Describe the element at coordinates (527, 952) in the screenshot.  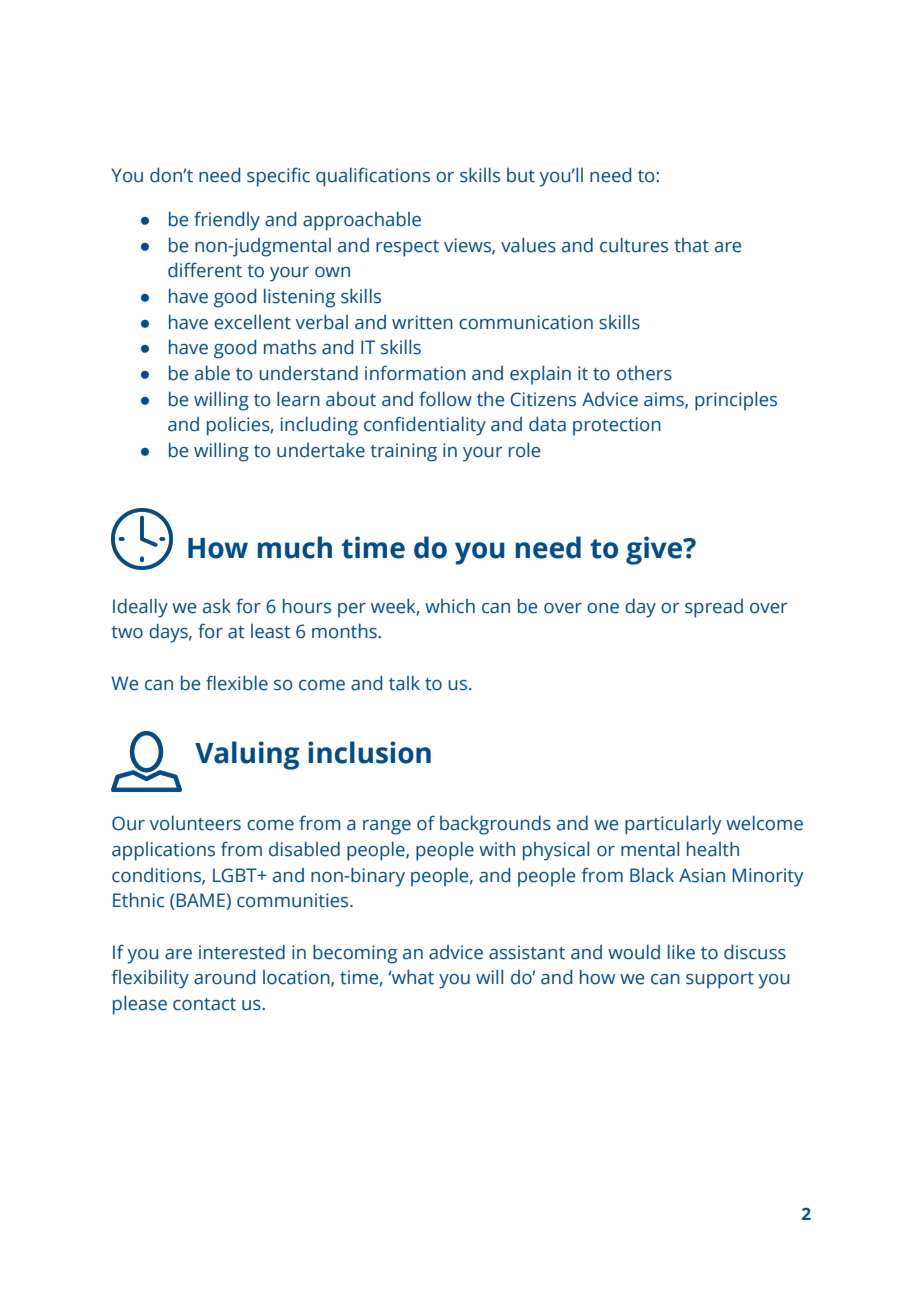
I see `assistant` at that location.
